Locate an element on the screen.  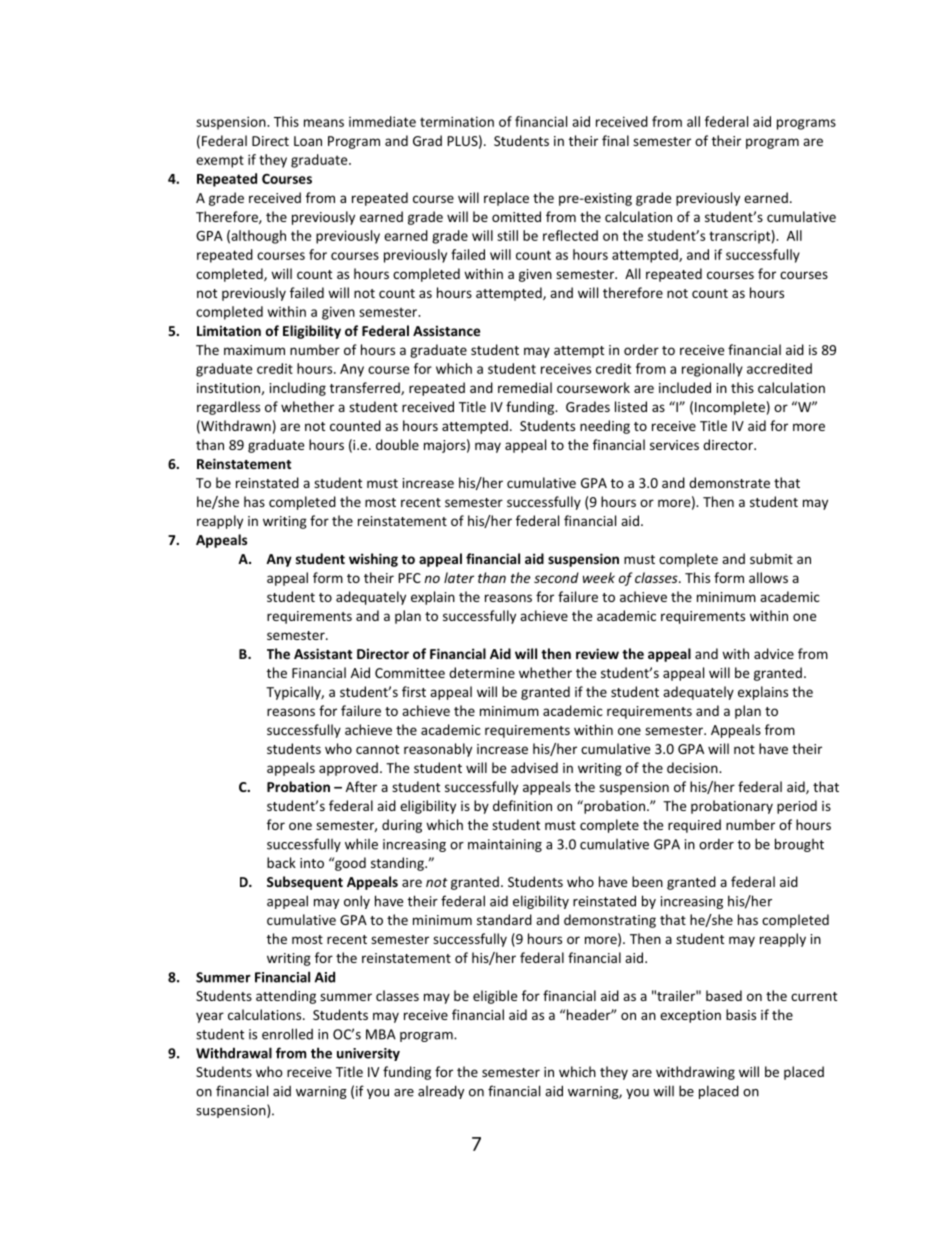
allows is located at coordinates (768, 577).
